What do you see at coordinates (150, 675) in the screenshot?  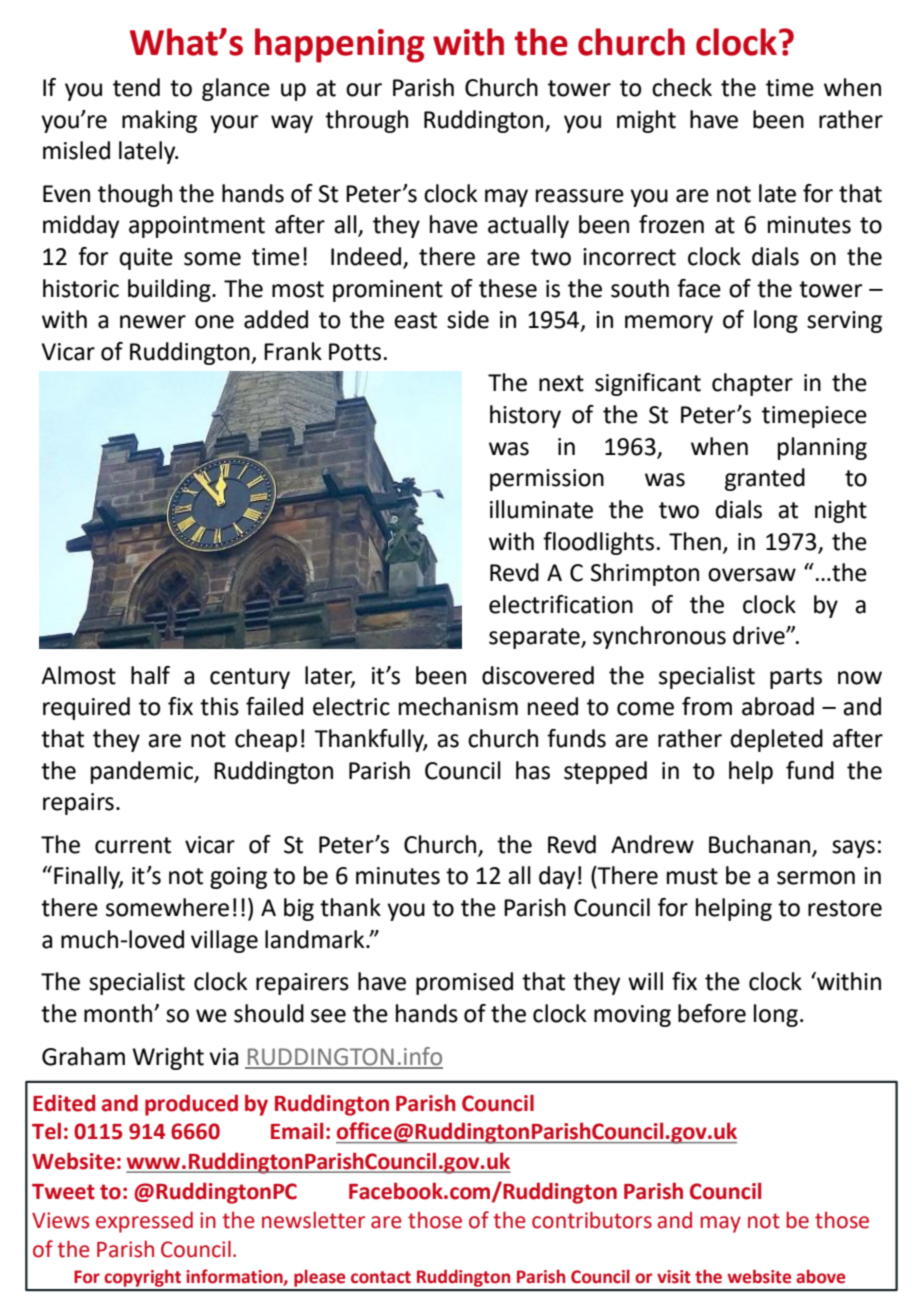 I see `half` at bounding box center [150, 675].
